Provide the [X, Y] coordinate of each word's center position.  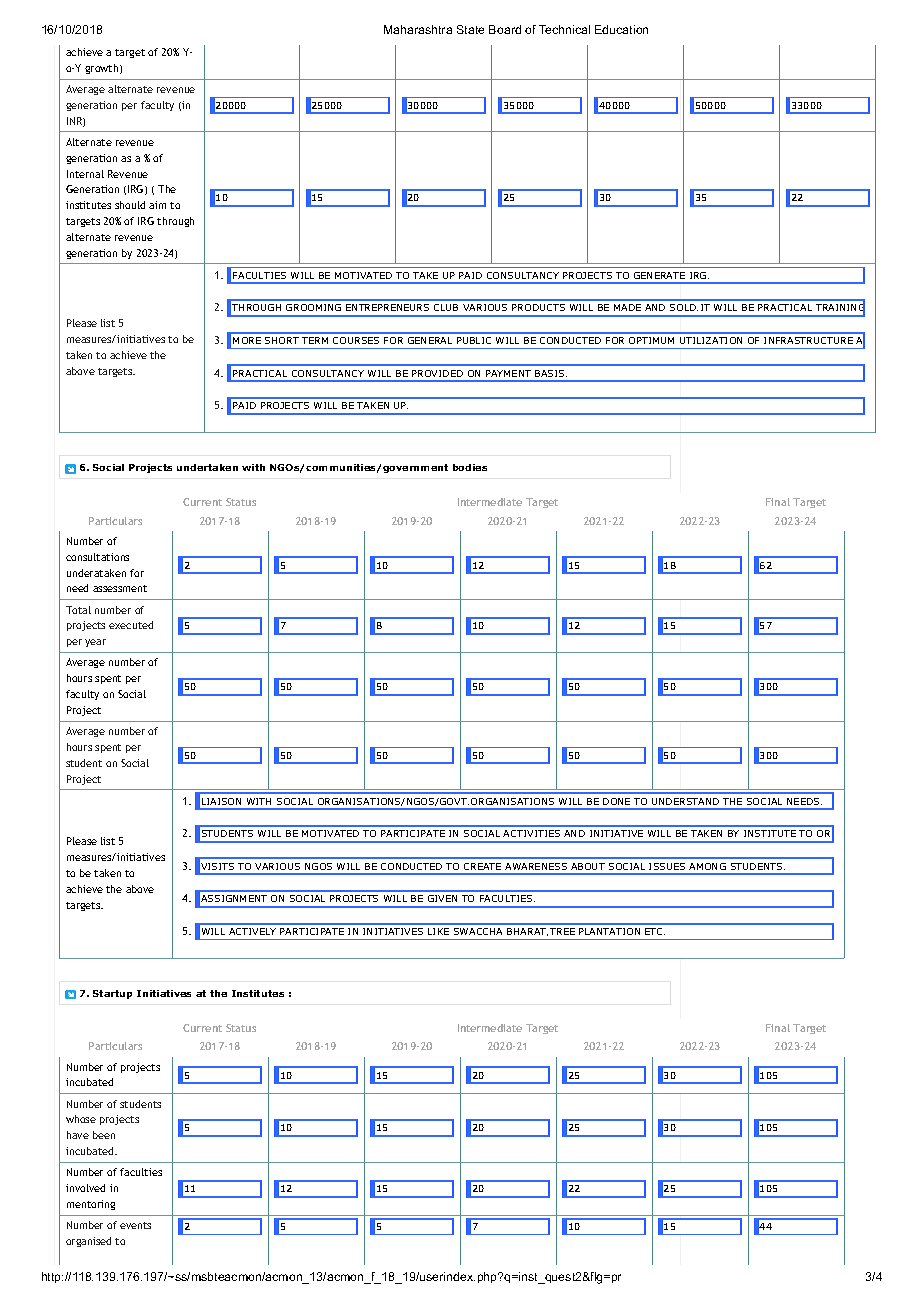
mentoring [91, 1205]
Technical [564, 29]
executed [131, 625]
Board [505, 29]
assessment [120, 588]
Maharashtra [418, 29]
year [95, 643]
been [104, 1135]
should [130, 205]
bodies [470, 467]
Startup [112, 994]
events [135, 1225]
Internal [85, 174]
